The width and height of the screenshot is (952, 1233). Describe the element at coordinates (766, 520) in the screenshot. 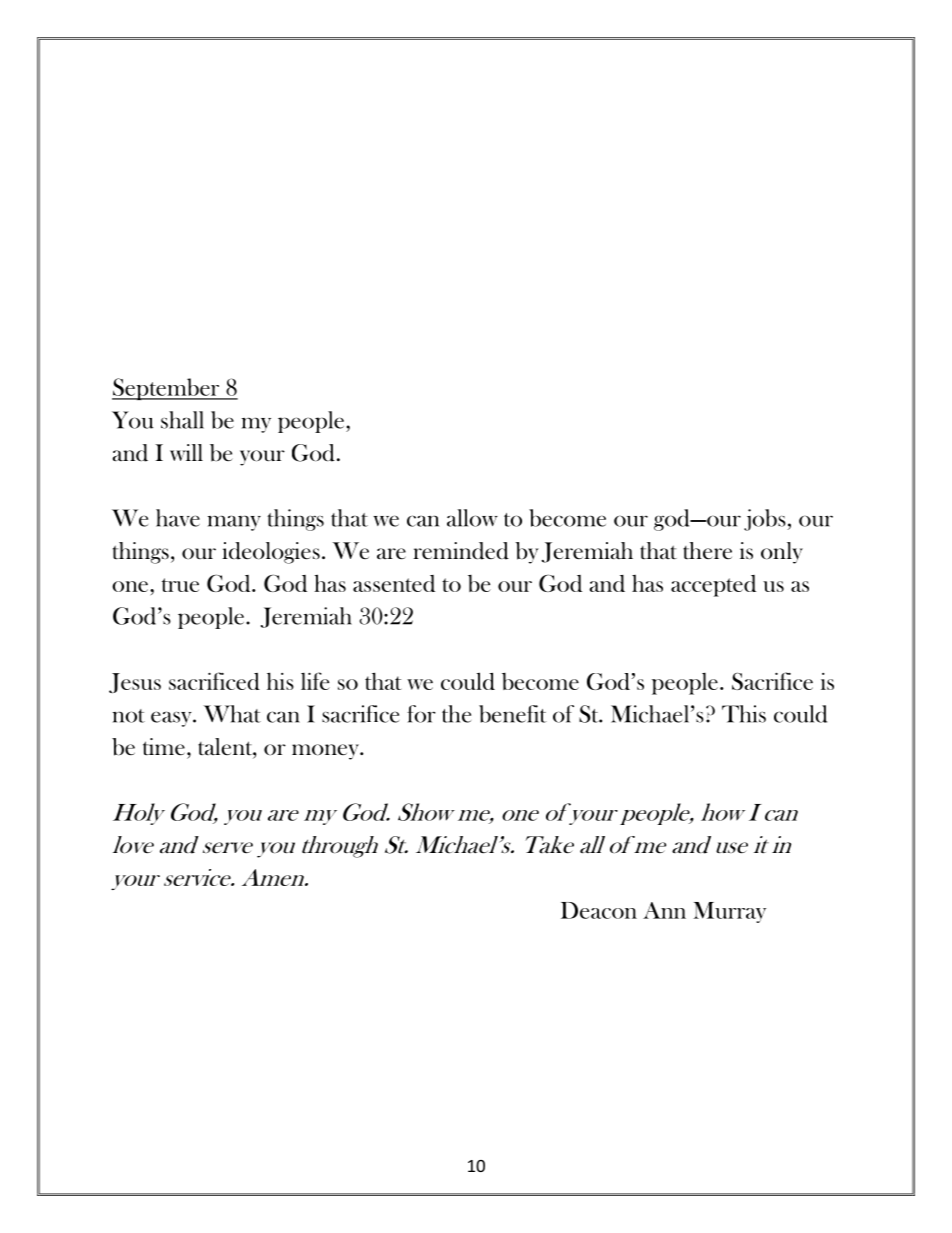

I see `jobs` at that location.
